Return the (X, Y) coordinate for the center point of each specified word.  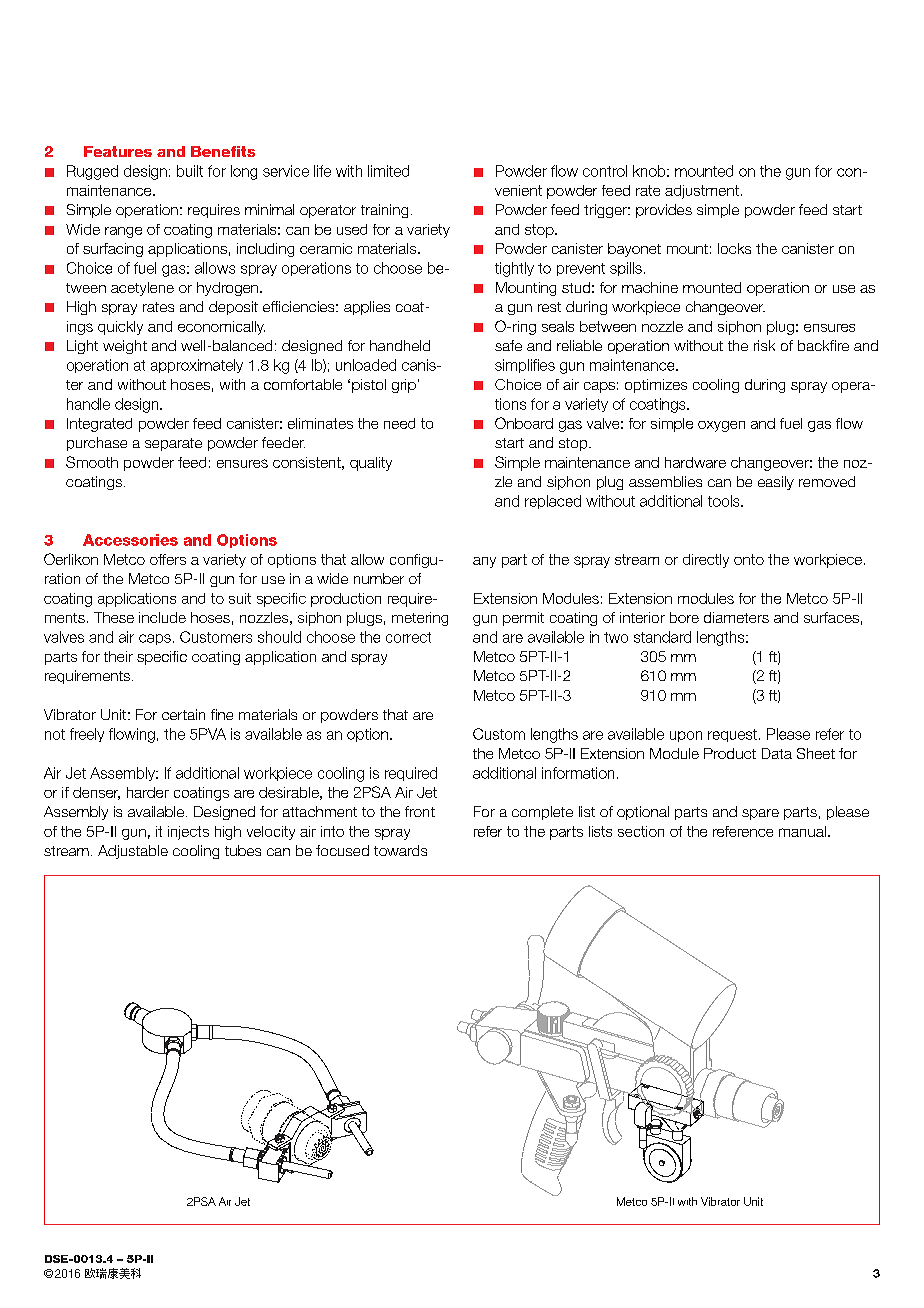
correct (408, 637)
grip (404, 386)
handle (88, 404)
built (190, 171)
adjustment (702, 192)
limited (388, 171)
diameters (736, 617)
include (162, 617)
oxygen (721, 426)
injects (188, 833)
